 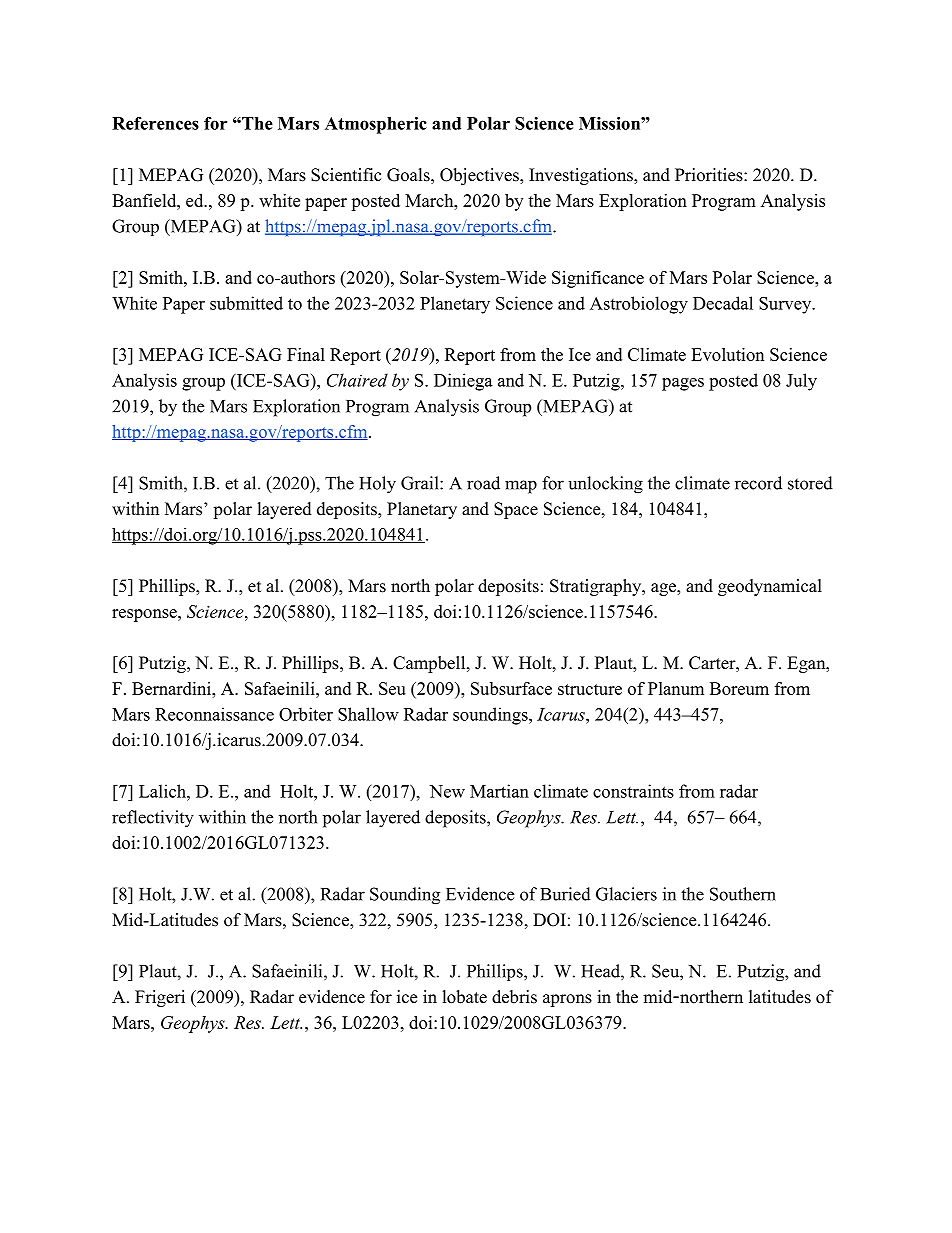 What do you see at coordinates (377, 485) in the document?
I see `Holy` at bounding box center [377, 485].
